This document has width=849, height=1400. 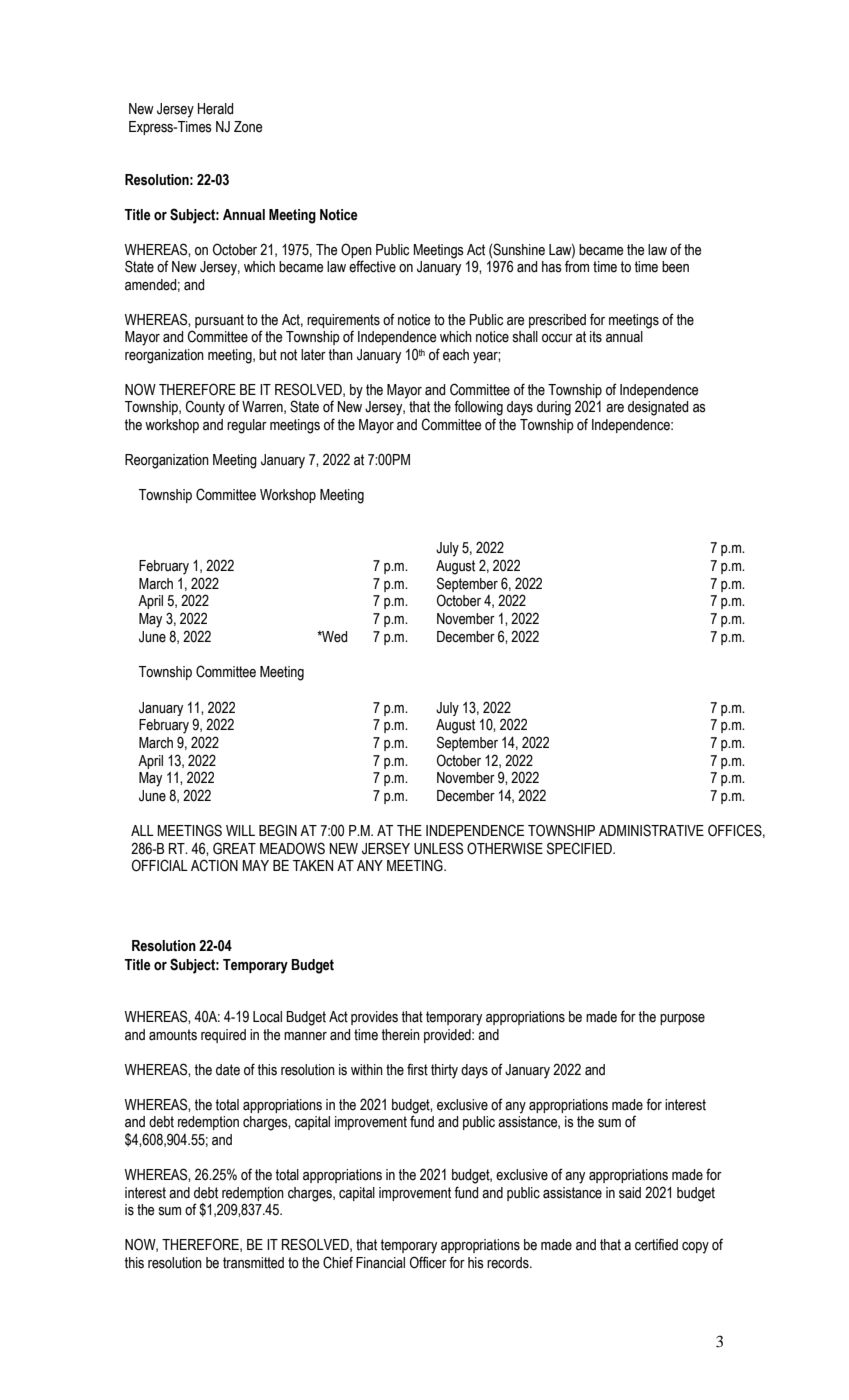 I want to click on Open, so click(x=356, y=250).
